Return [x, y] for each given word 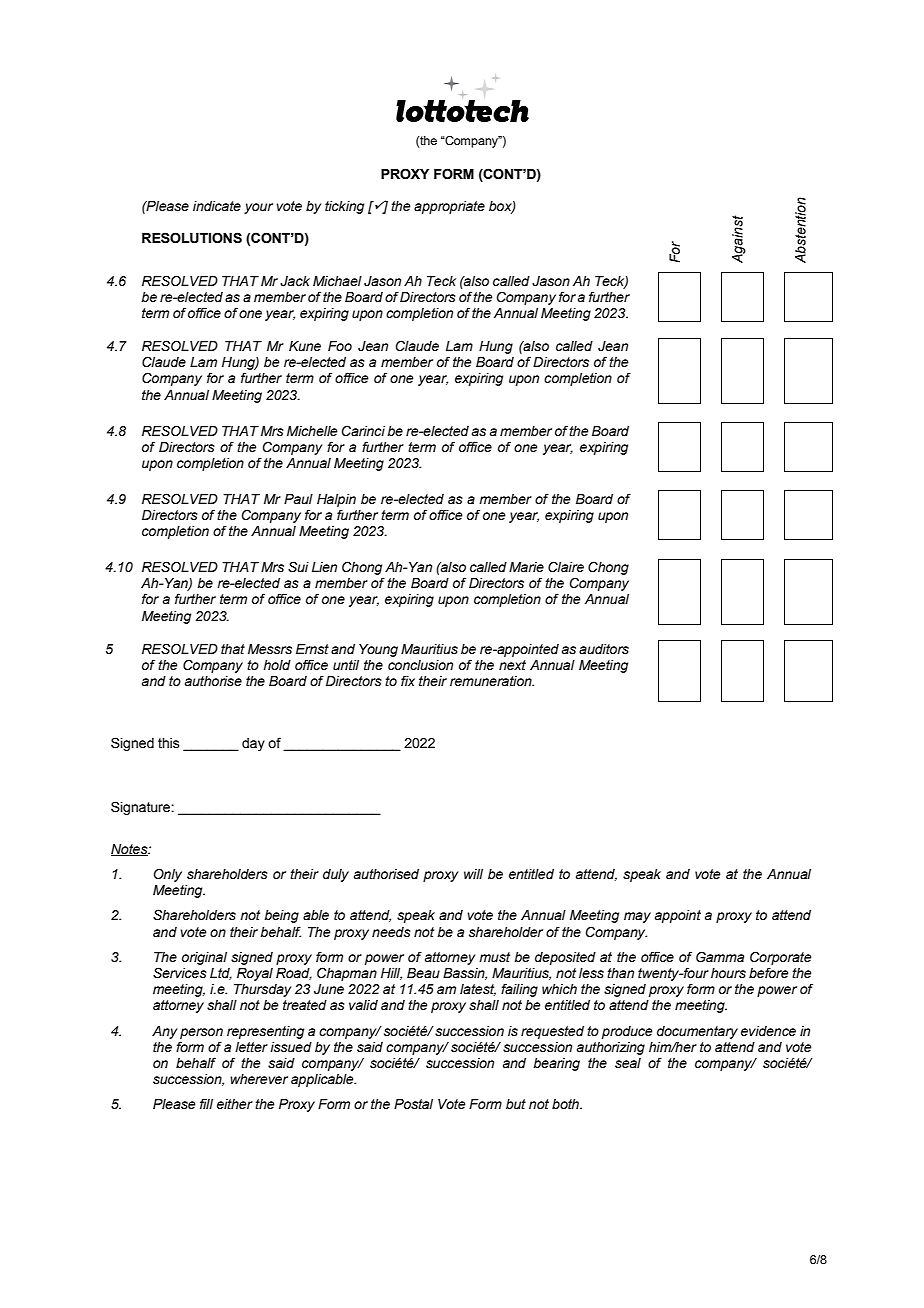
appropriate [449, 207]
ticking [344, 207]
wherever [259, 1079]
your [258, 208]
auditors [604, 649]
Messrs [270, 649]
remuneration [492, 681]
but [516, 1104]
